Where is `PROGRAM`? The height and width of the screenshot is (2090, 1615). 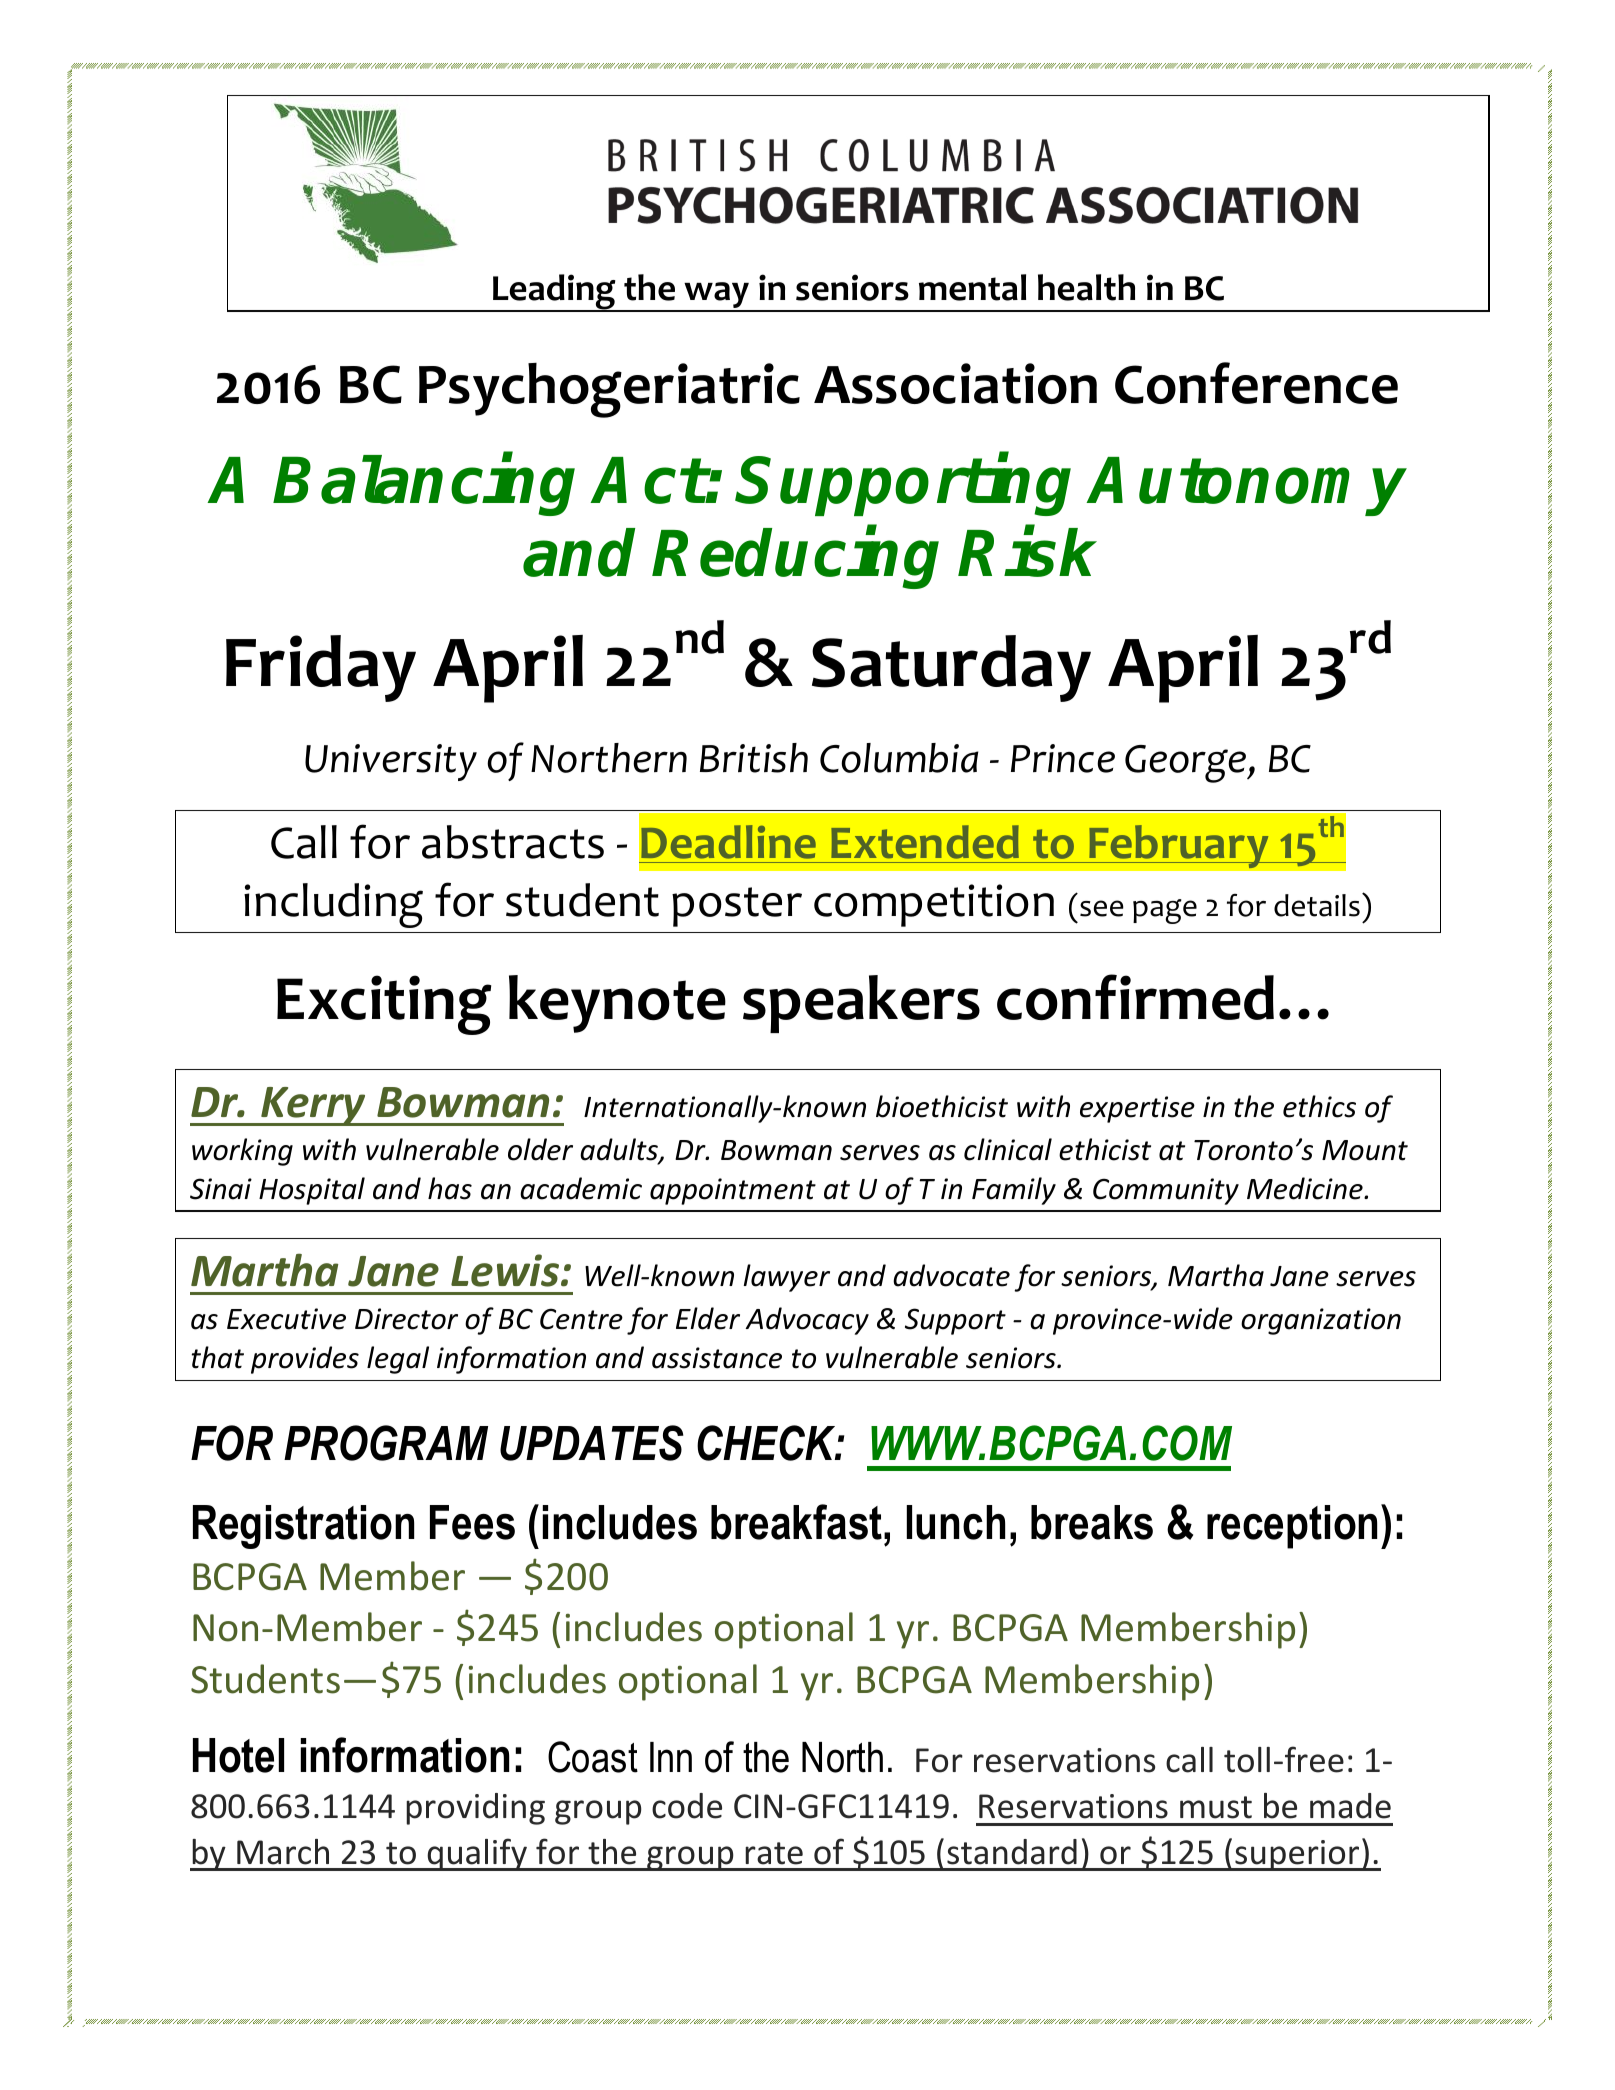
PROGRAM is located at coordinates (386, 1443).
